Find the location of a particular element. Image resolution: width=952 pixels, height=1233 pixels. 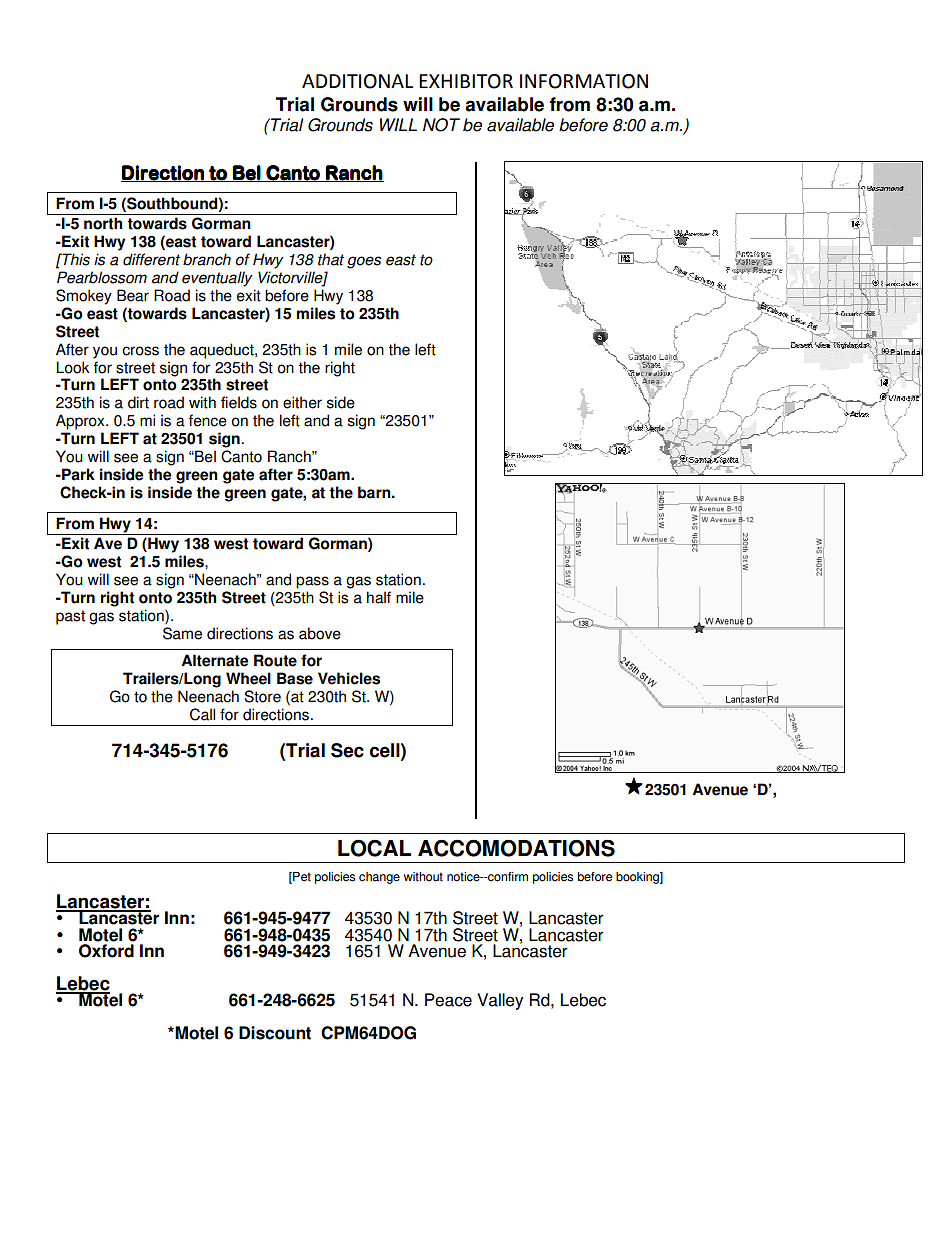

either is located at coordinates (302, 402).
